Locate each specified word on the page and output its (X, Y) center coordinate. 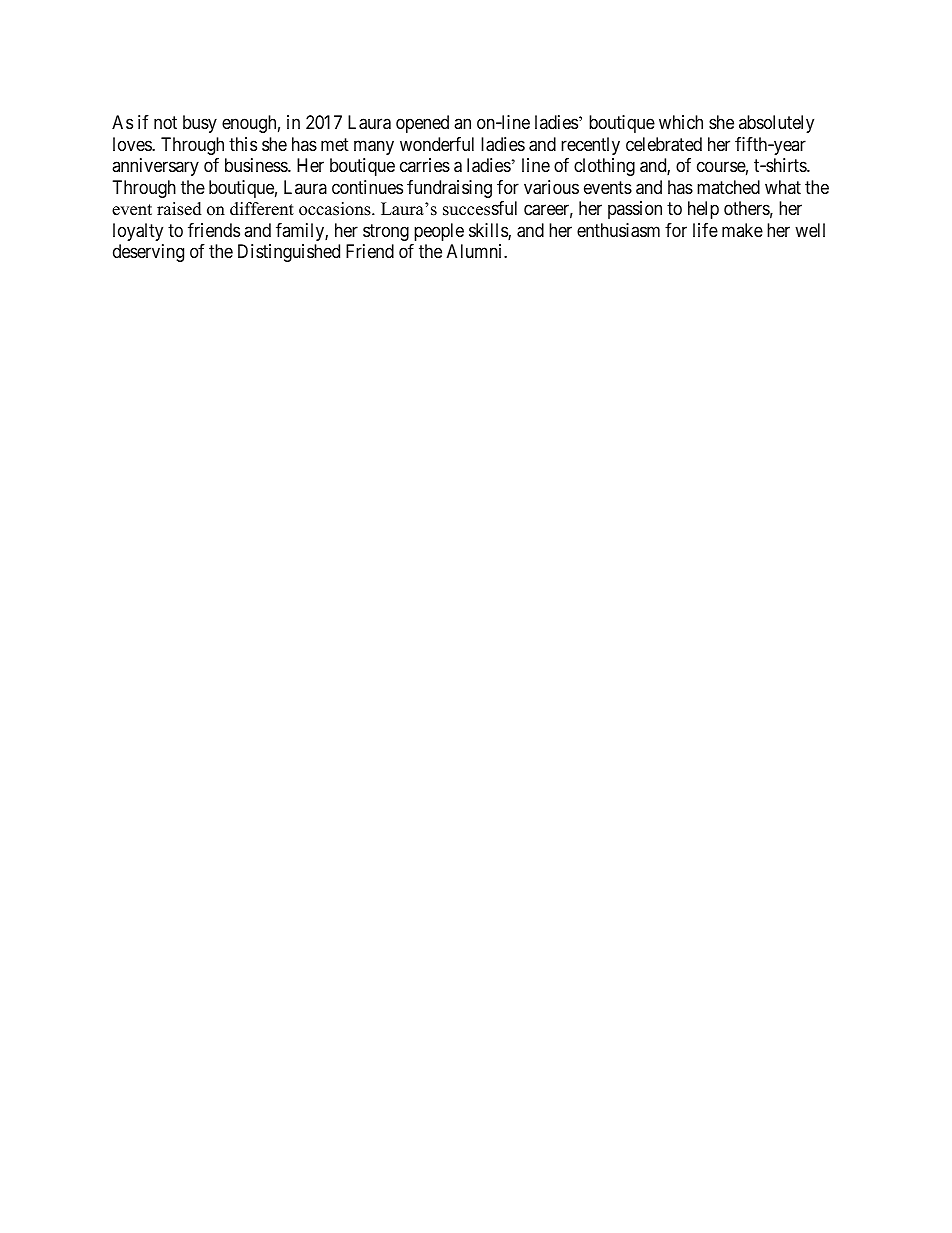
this (243, 144)
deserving (148, 253)
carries (425, 165)
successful (480, 208)
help (703, 210)
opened (422, 124)
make (742, 230)
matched (728, 187)
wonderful (437, 144)
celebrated (664, 144)
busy (200, 124)
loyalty (138, 232)
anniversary (155, 167)
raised (179, 209)
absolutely (776, 124)
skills (489, 231)
